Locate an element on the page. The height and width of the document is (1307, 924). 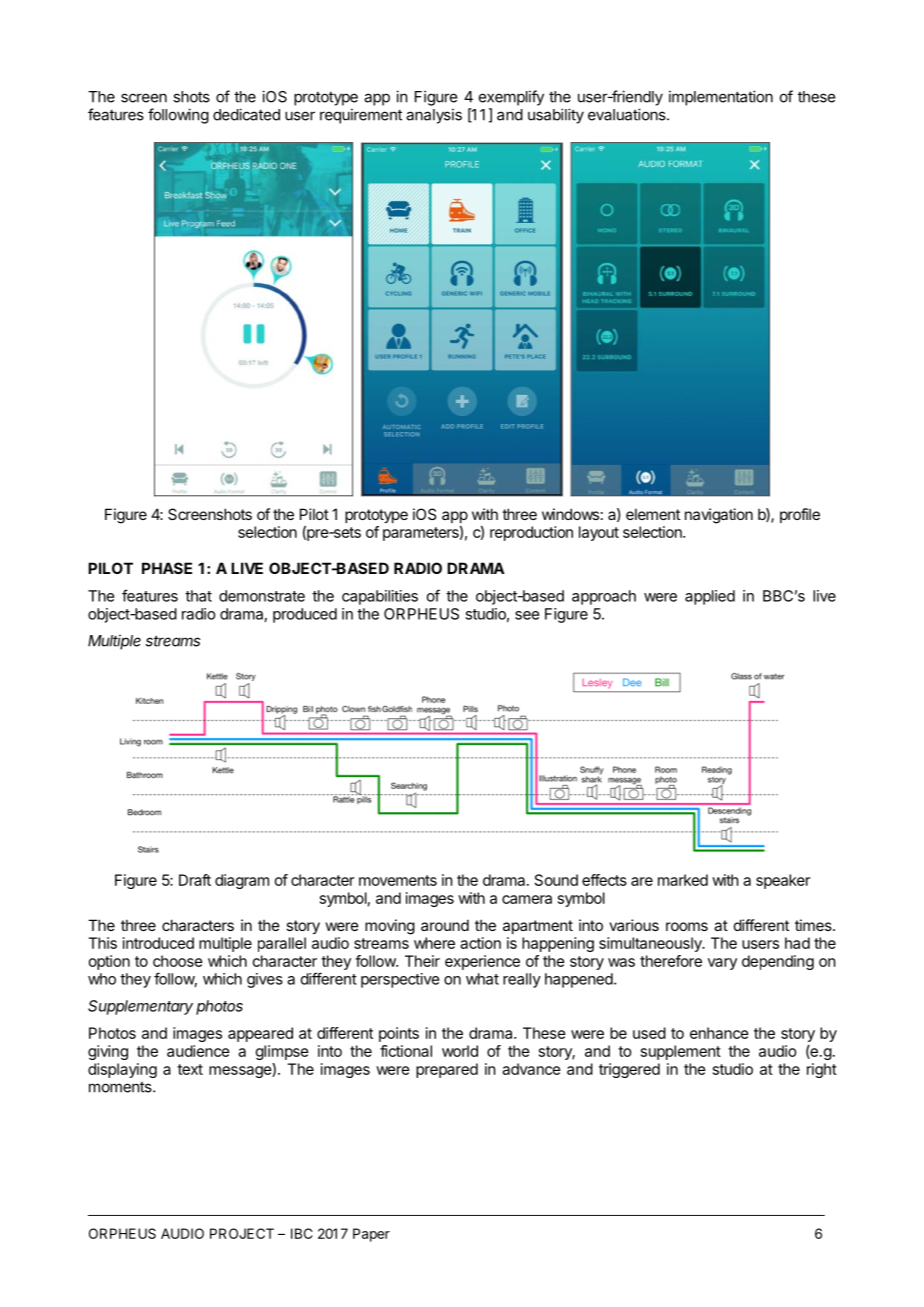
PROJECT is located at coordinates (242, 1233).
